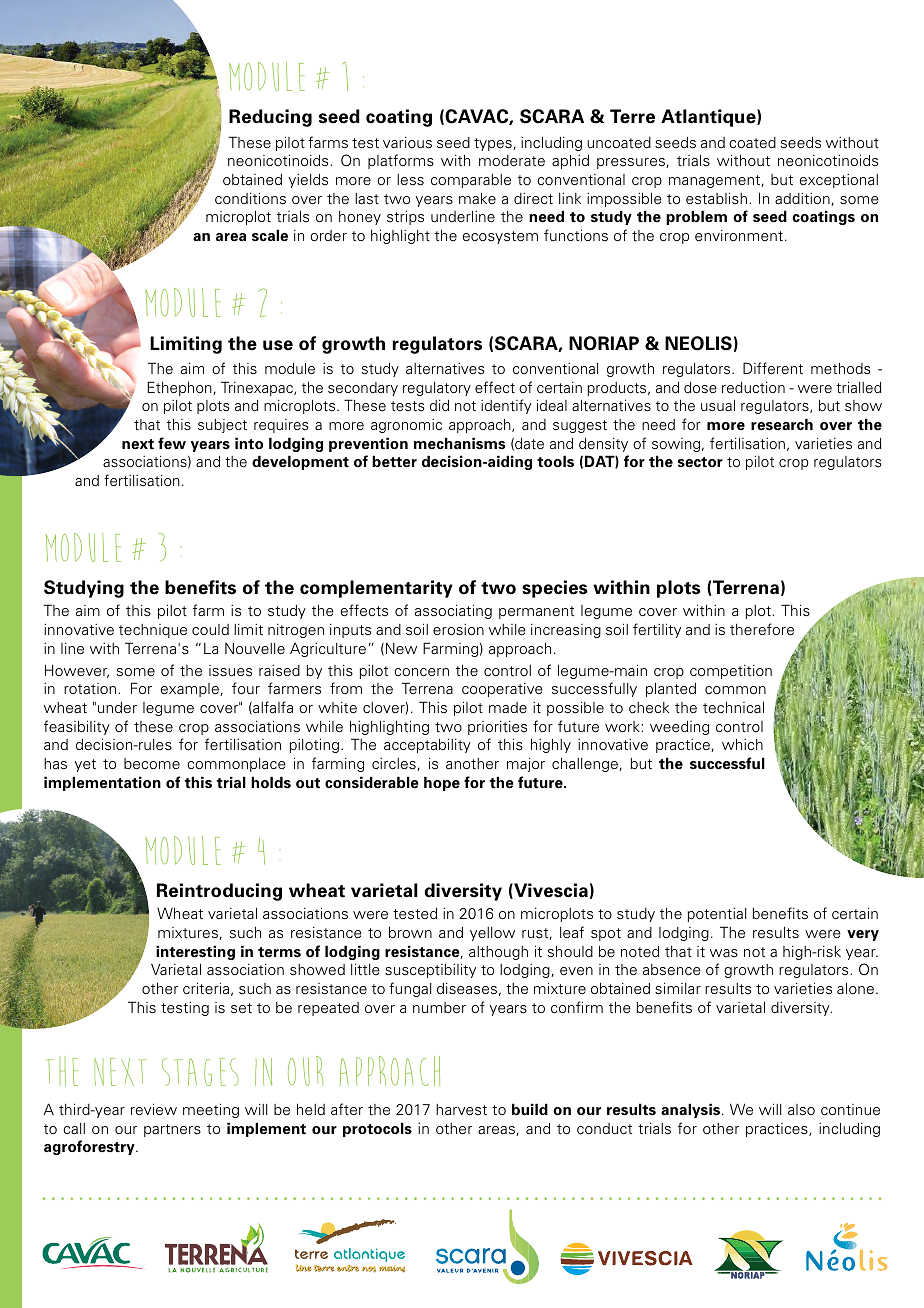 The image size is (924, 1308). What do you see at coordinates (154, 1109) in the screenshot?
I see `review` at bounding box center [154, 1109].
